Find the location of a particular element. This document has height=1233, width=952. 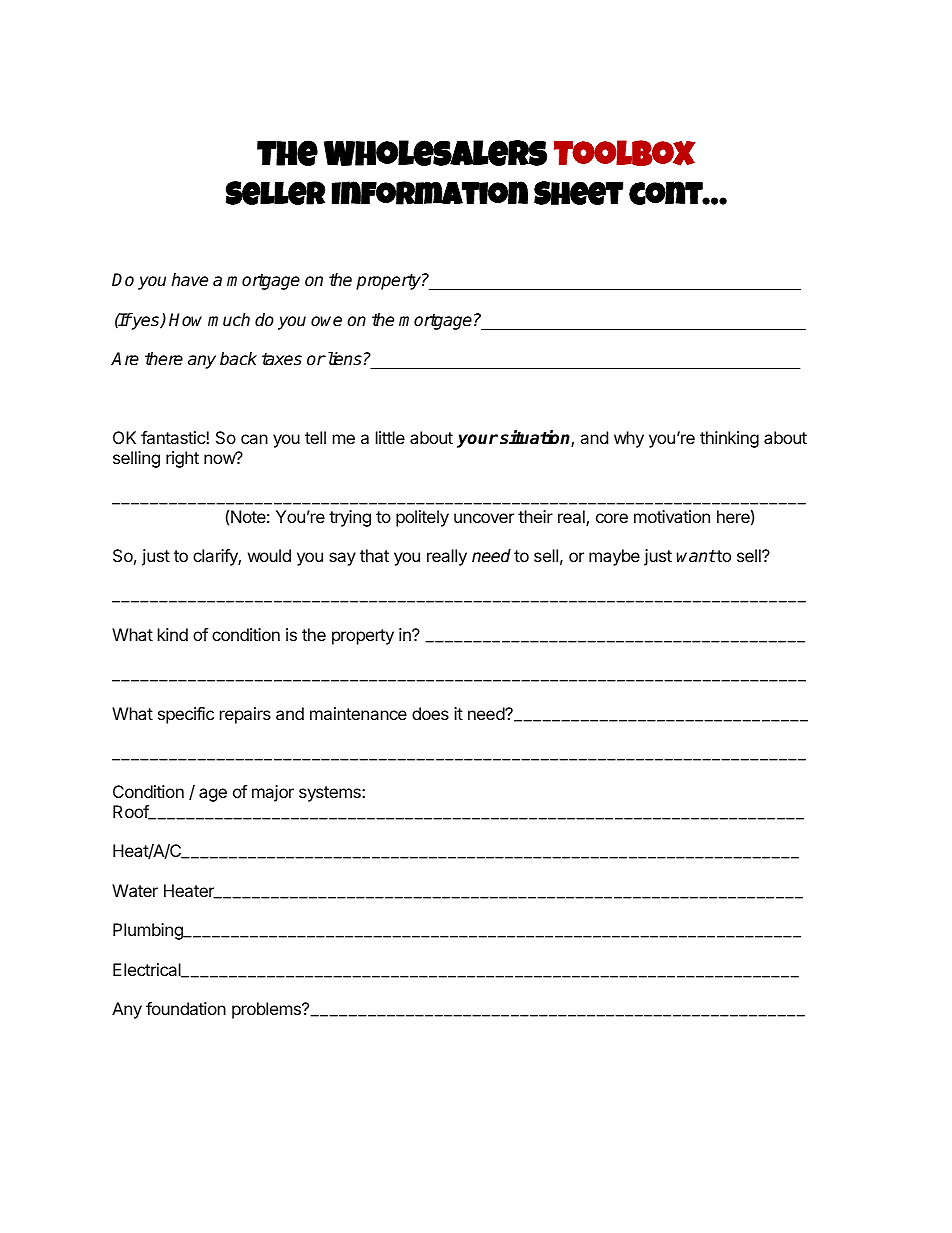

specific is located at coordinates (186, 715).
